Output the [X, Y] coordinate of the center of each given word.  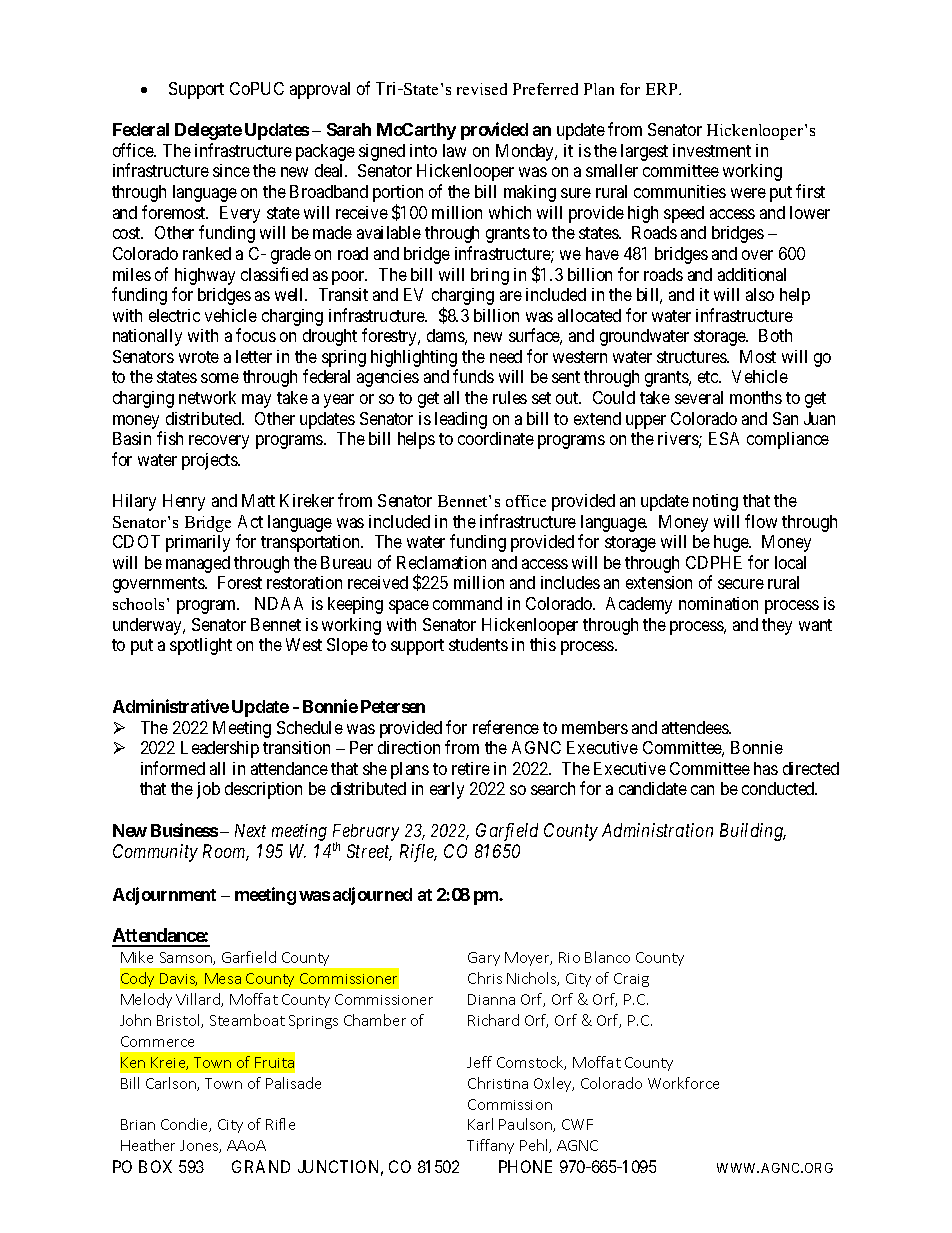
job [208, 790]
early [447, 790]
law [454, 150]
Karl [480, 1124]
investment [712, 150]
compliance [788, 440]
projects [210, 461]
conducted [779, 788]
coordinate [496, 438]
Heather [148, 1145]
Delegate [208, 131]
